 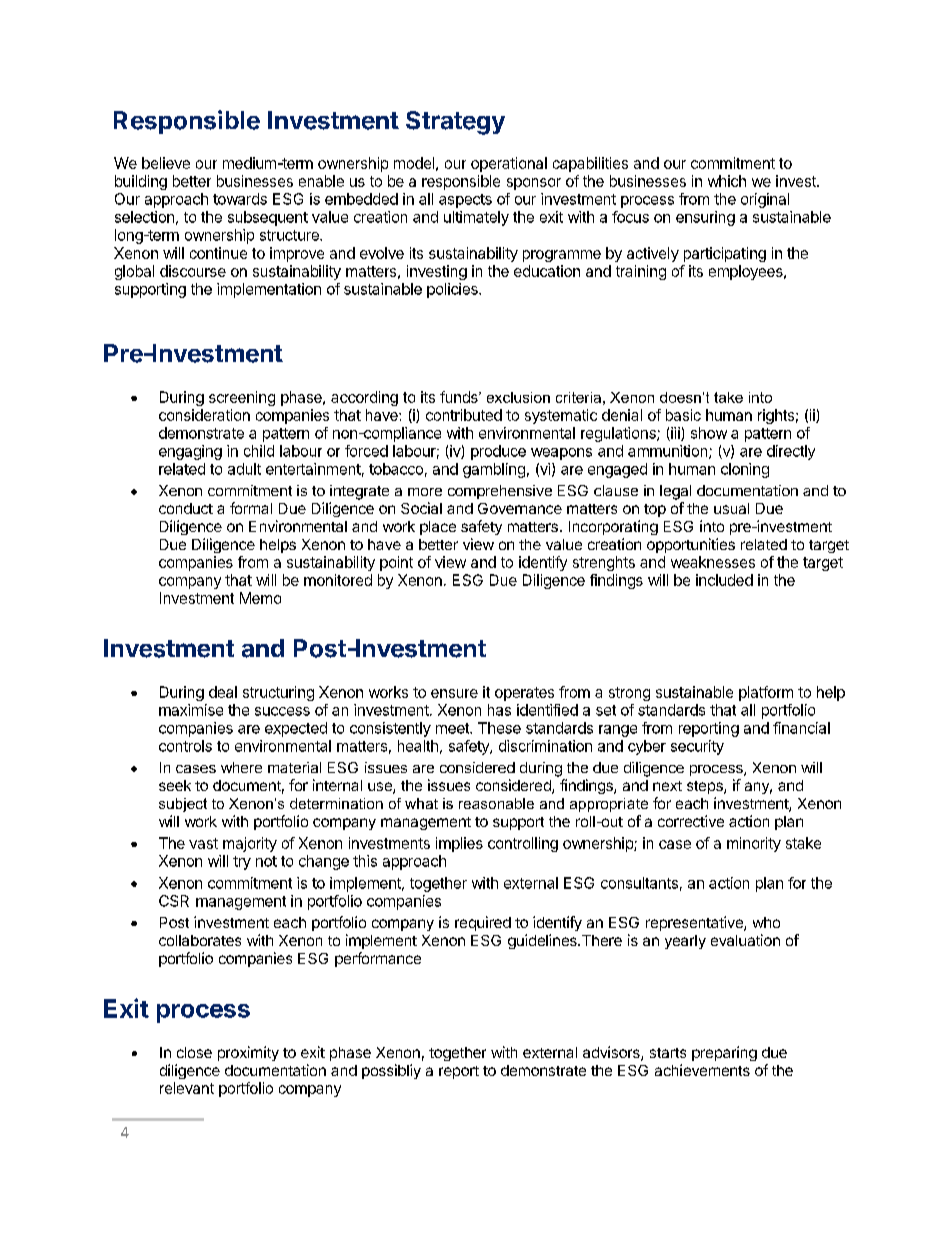 What do you see at coordinates (455, 123) in the image?
I see `Strategy` at bounding box center [455, 123].
